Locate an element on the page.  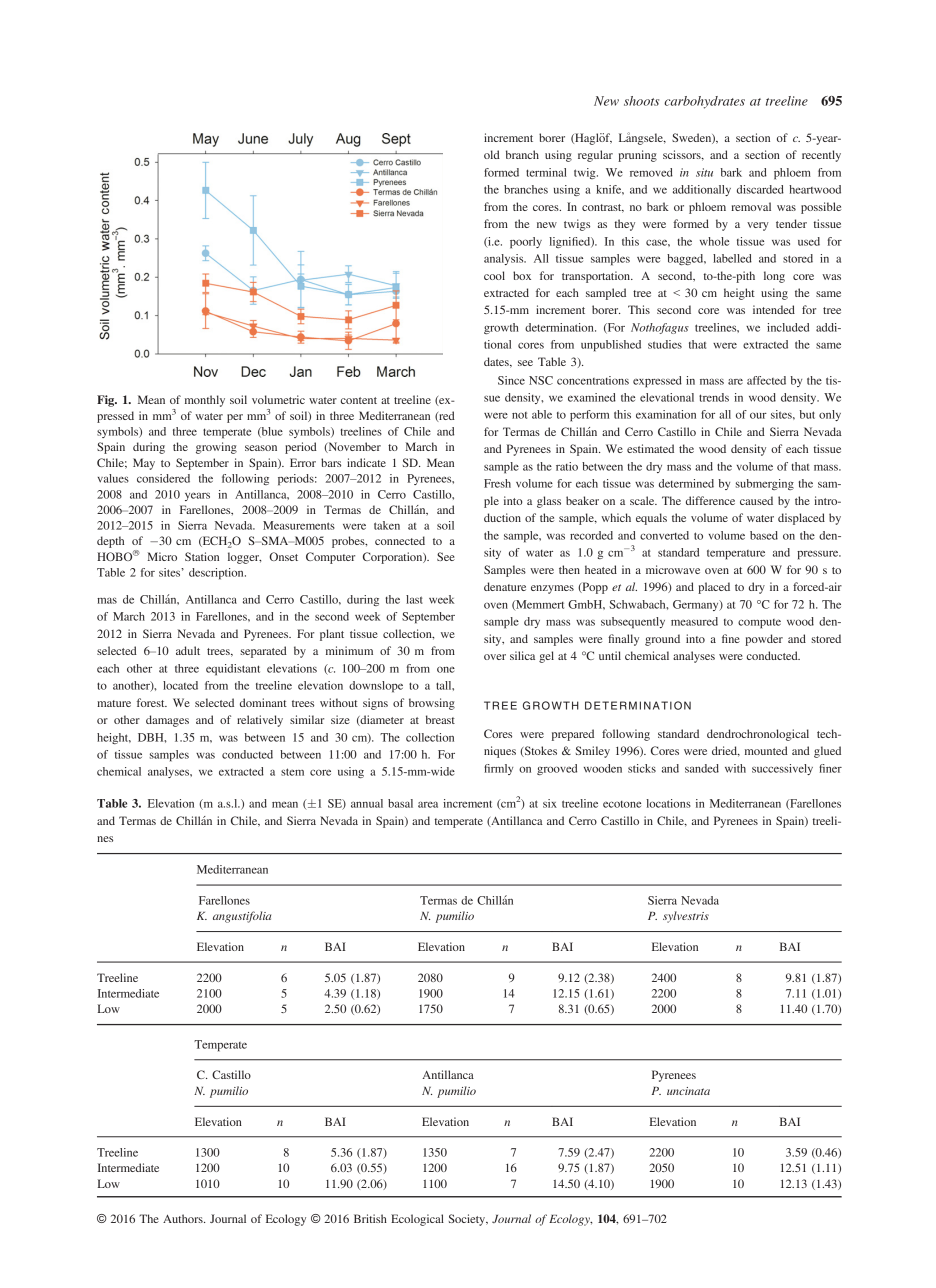
Fig is located at coordinates (107, 401).
